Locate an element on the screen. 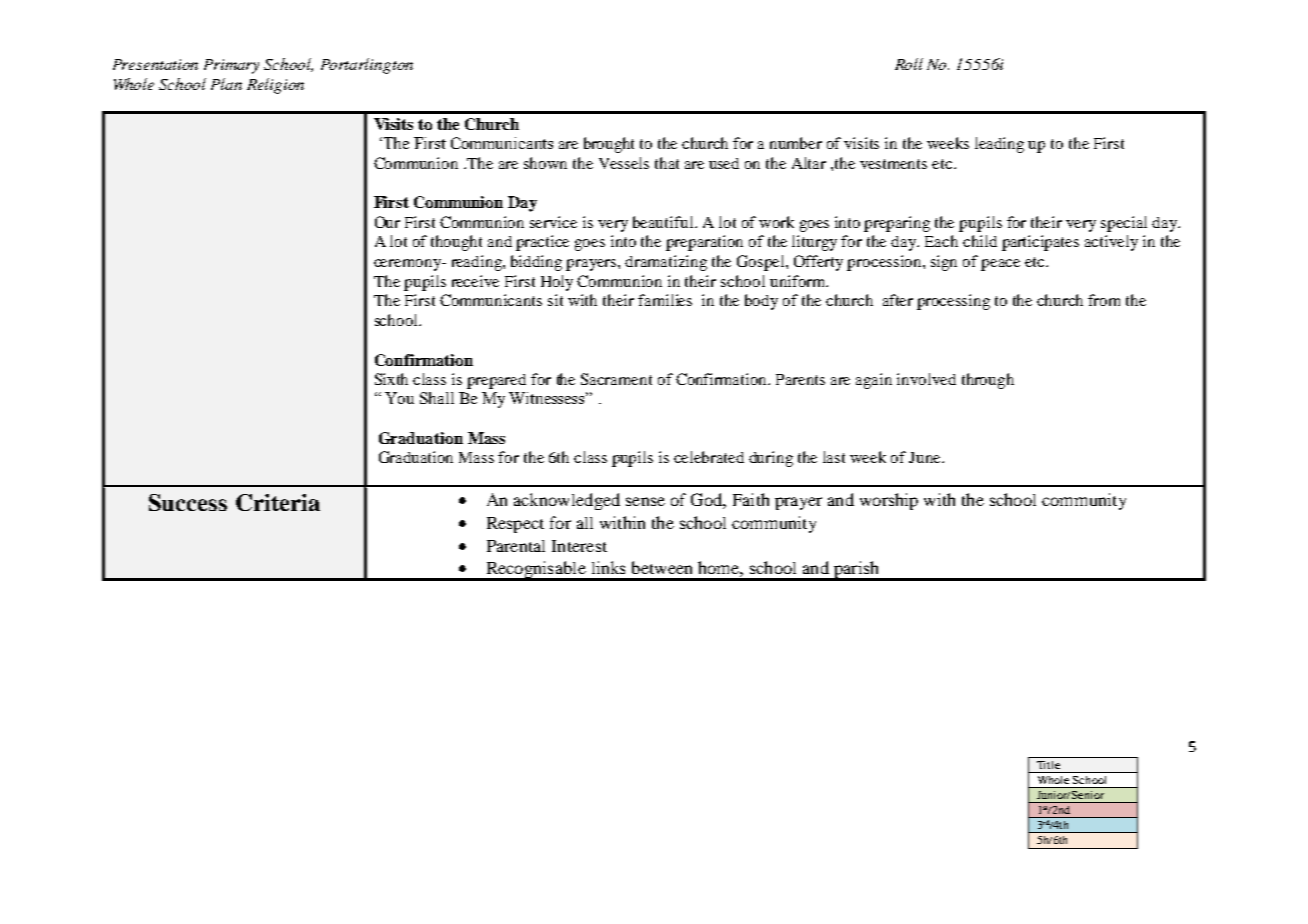 The height and width of the screenshot is (924, 1308). families is located at coordinates (665, 300).
